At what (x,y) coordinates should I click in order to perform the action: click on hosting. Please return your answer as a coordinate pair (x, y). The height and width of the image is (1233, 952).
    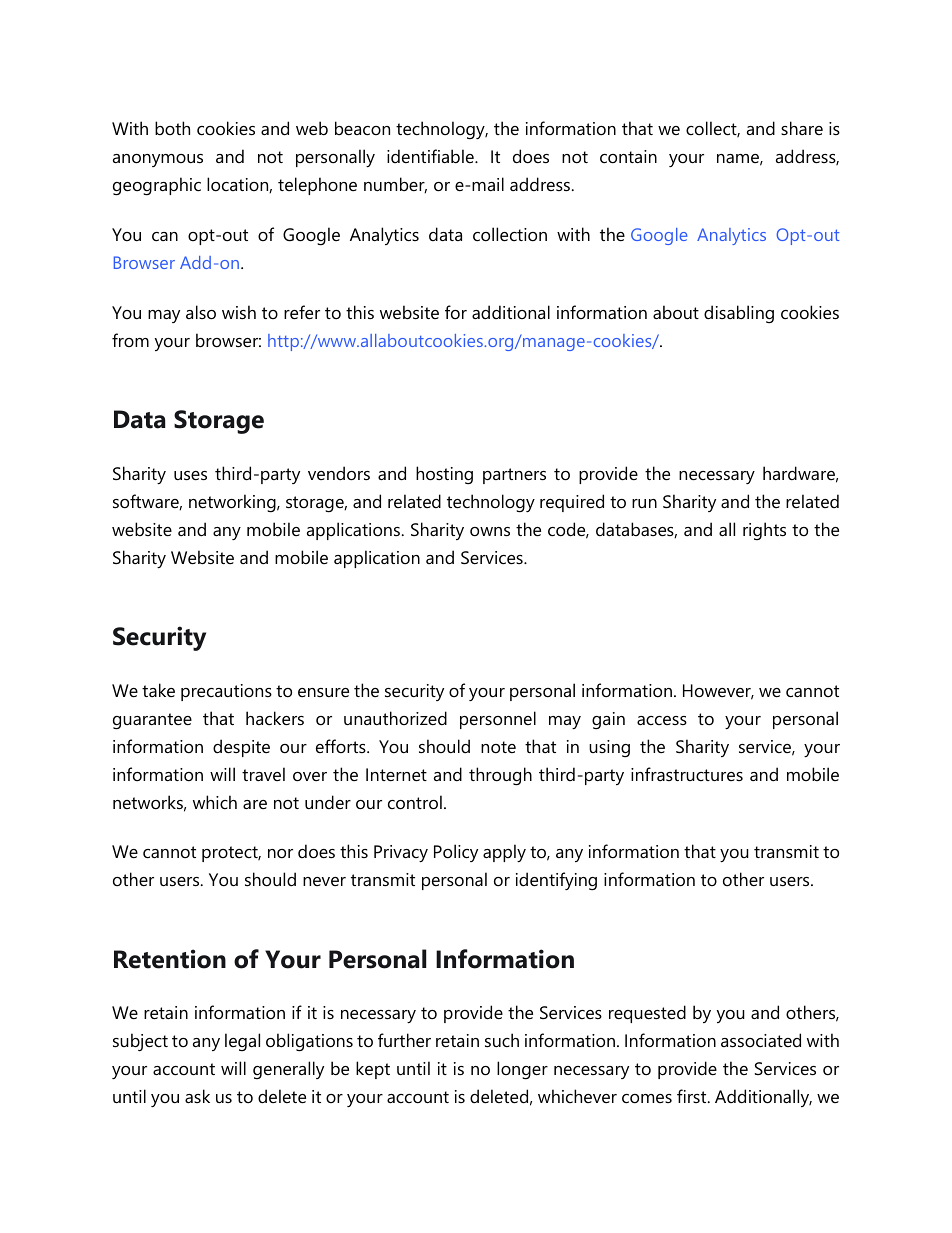
    Looking at the image, I should click on (444, 475).
